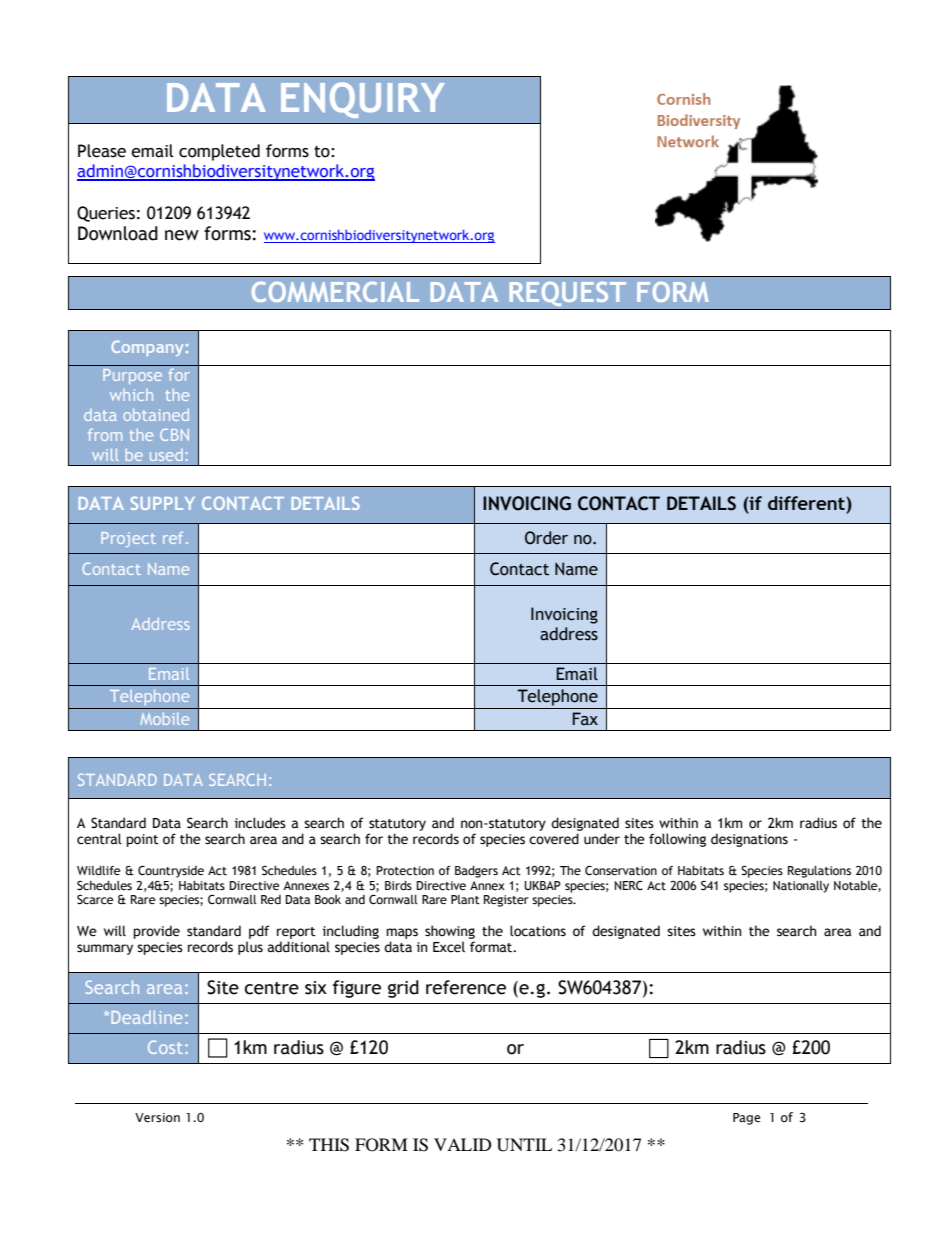 The height and width of the image is (1233, 952). Describe the element at coordinates (749, 840) in the image. I see `designations` at that location.
